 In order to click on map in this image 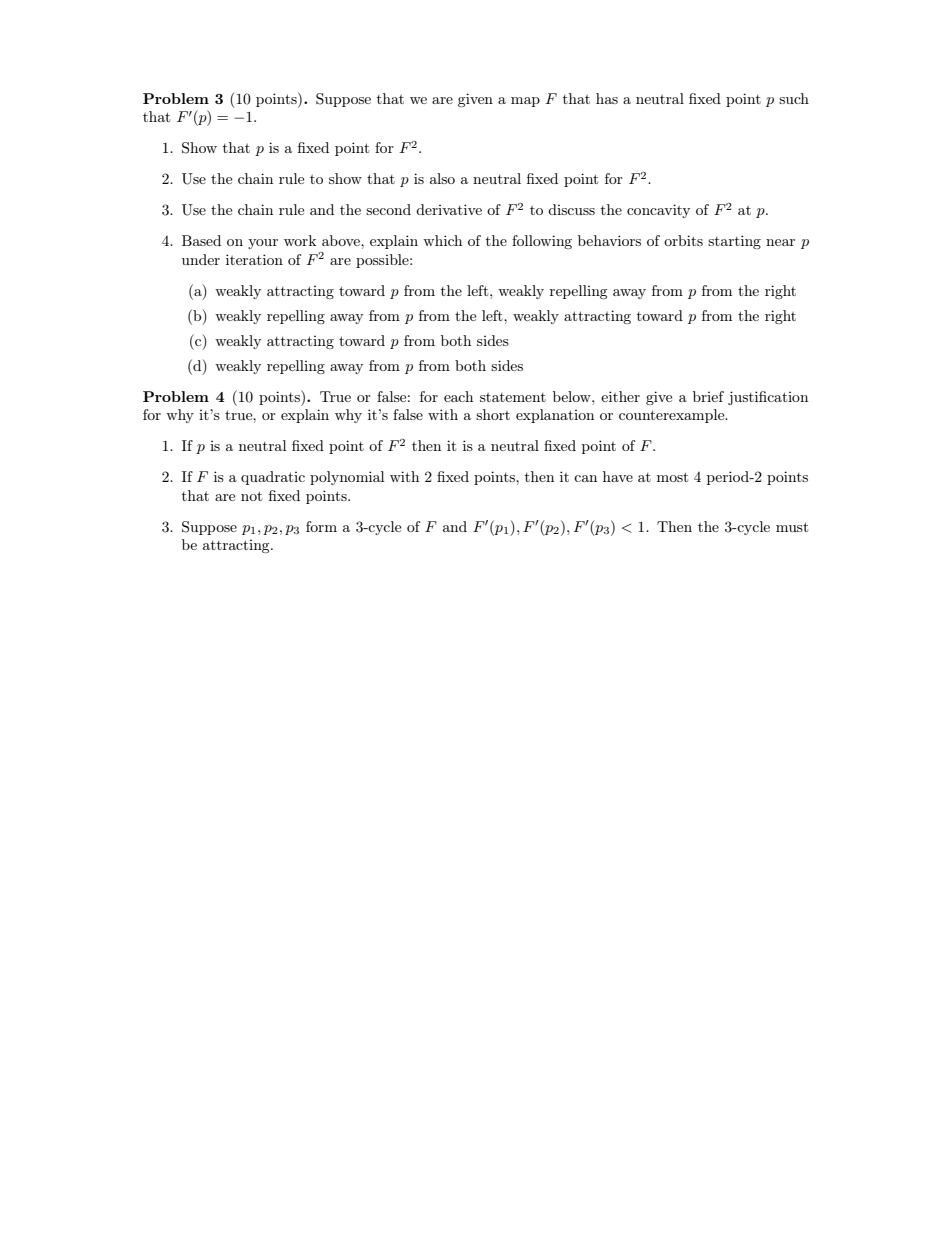, I will do `click(525, 102)`.
